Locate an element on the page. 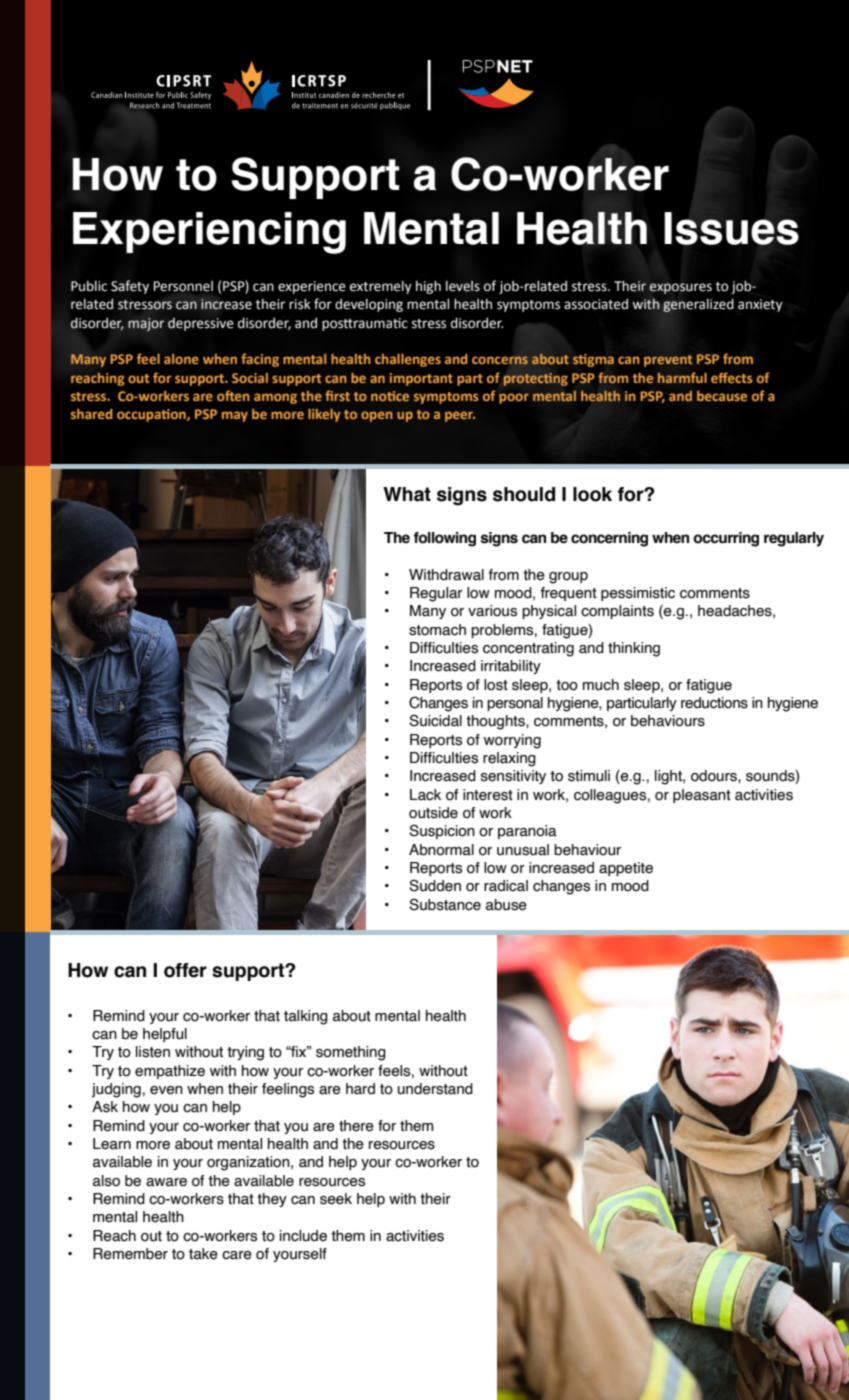 The image size is (849, 1400). high is located at coordinates (428, 287).
